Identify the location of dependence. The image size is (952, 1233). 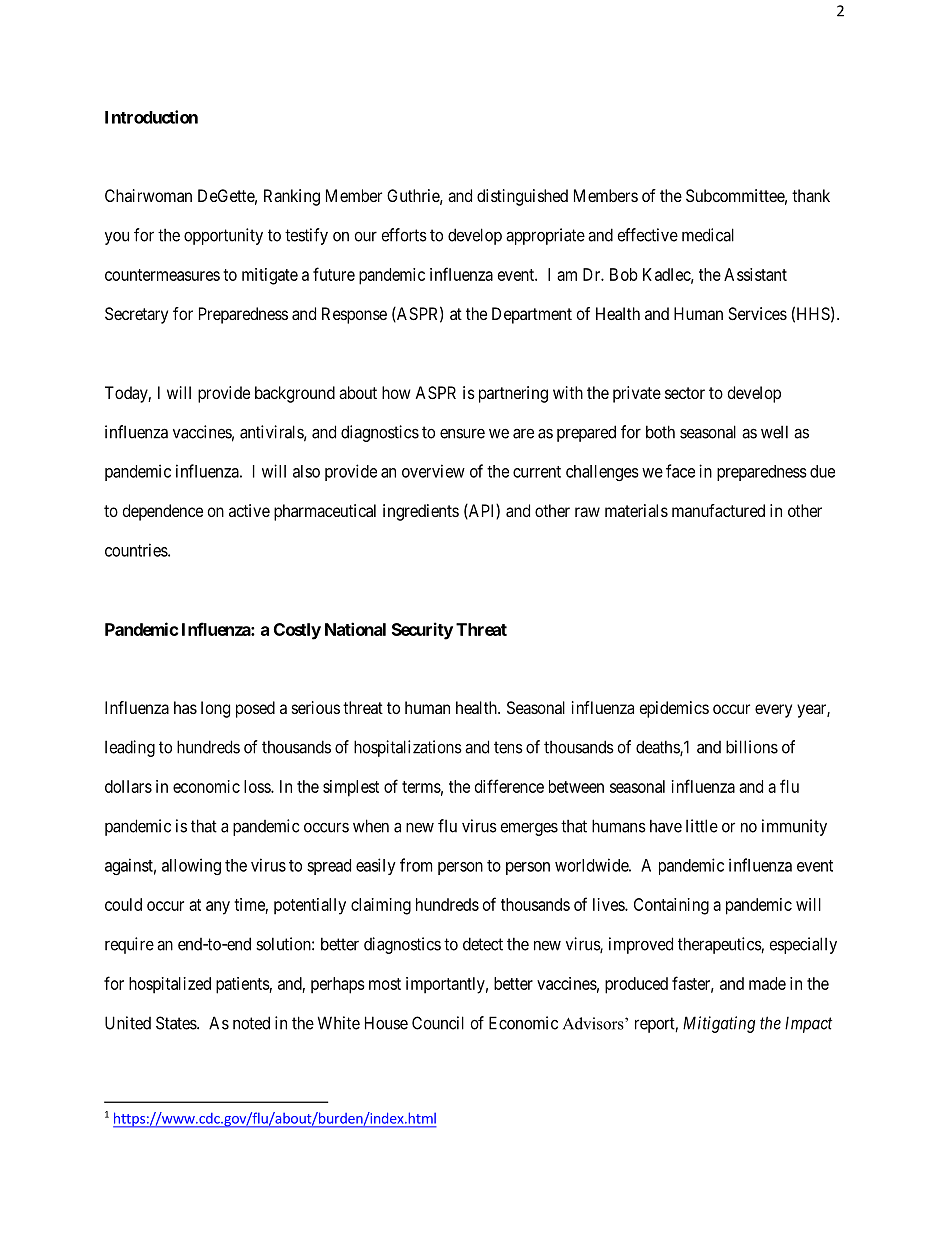
(163, 512).
